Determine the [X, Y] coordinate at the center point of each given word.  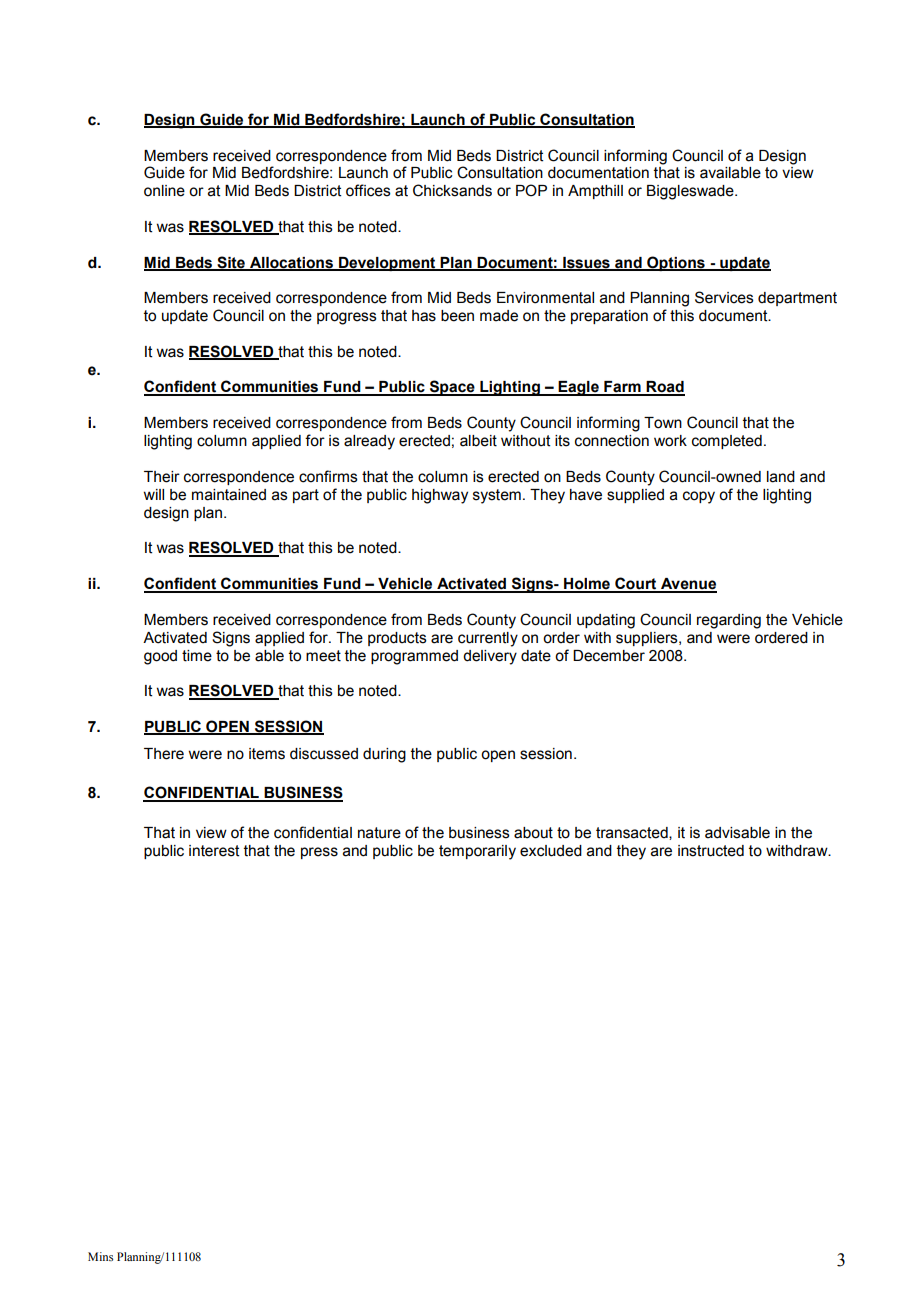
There [164, 754]
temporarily [477, 852]
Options [676, 263]
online [164, 191]
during [384, 755]
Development [387, 264]
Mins [100, 1256]
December [609, 656]
